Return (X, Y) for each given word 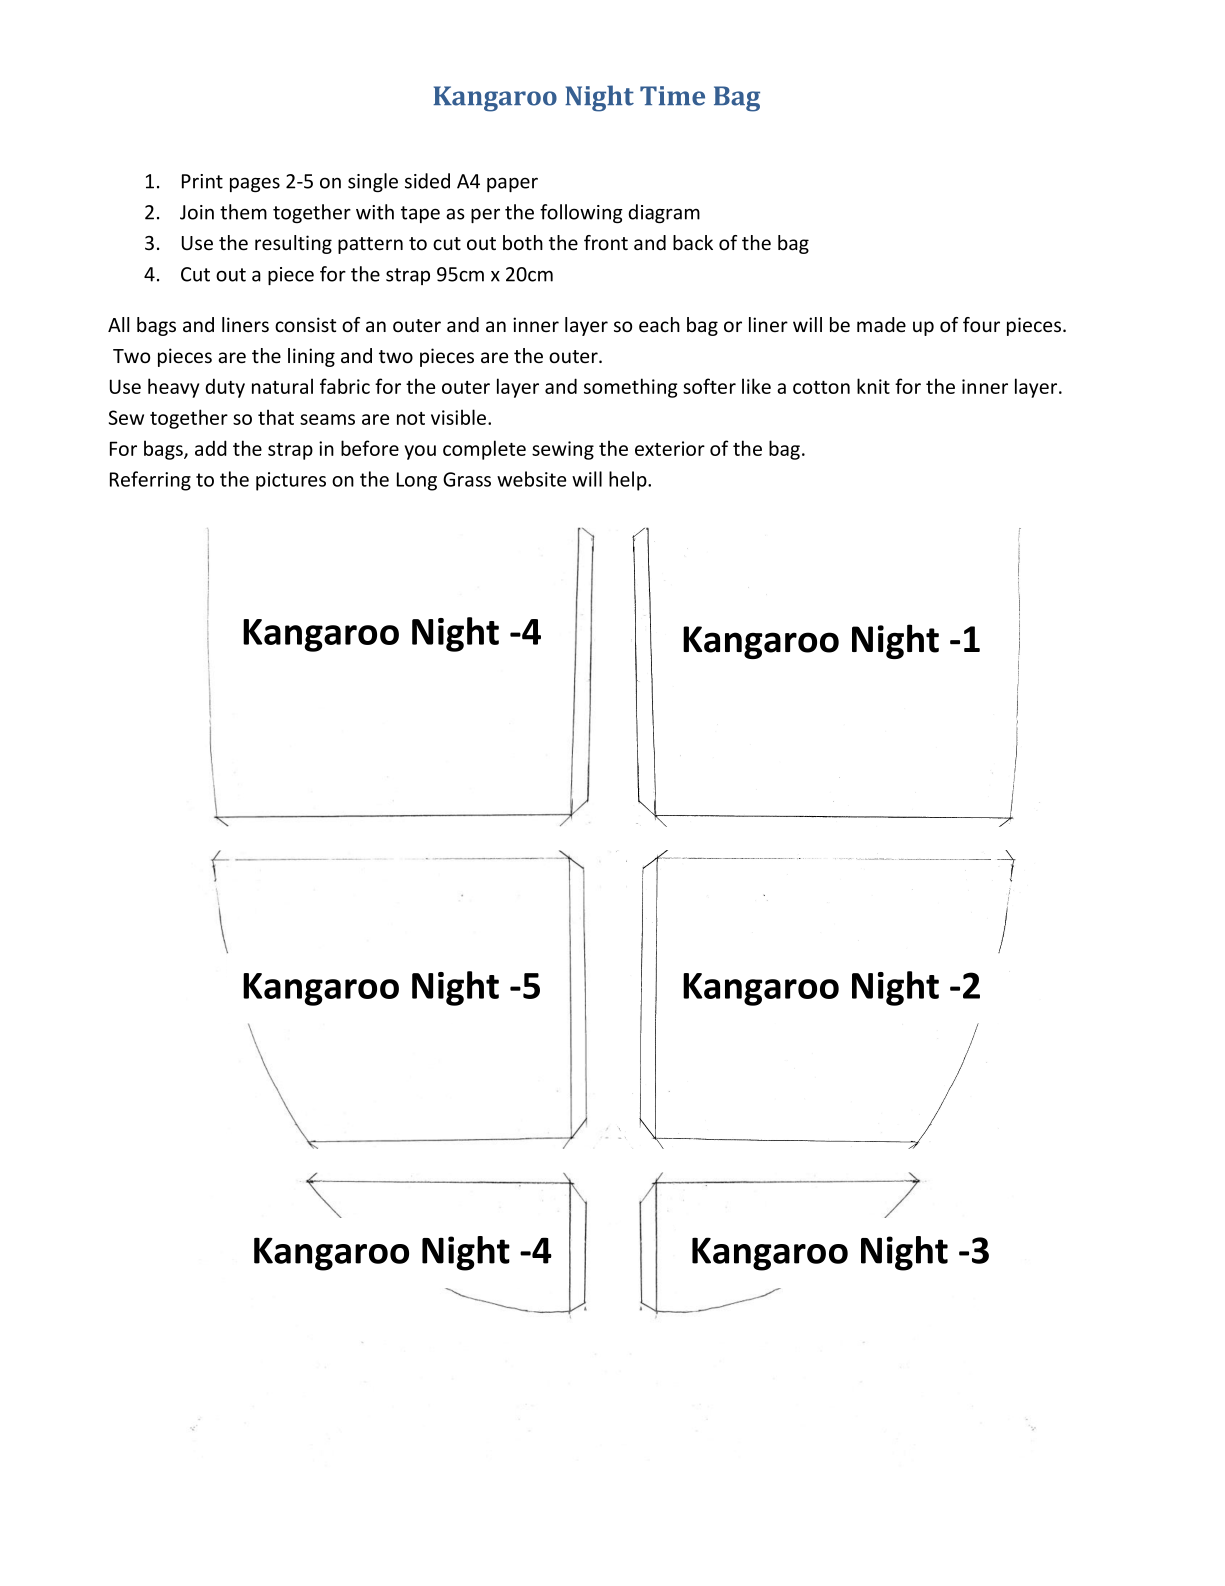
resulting (293, 244)
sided (427, 181)
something (631, 388)
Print (202, 181)
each (659, 324)
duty (225, 388)
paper (512, 184)
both (523, 243)
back (693, 243)
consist (305, 325)
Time (672, 96)
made (881, 325)
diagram (664, 213)
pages (255, 184)
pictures (291, 481)
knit (873, 386)
